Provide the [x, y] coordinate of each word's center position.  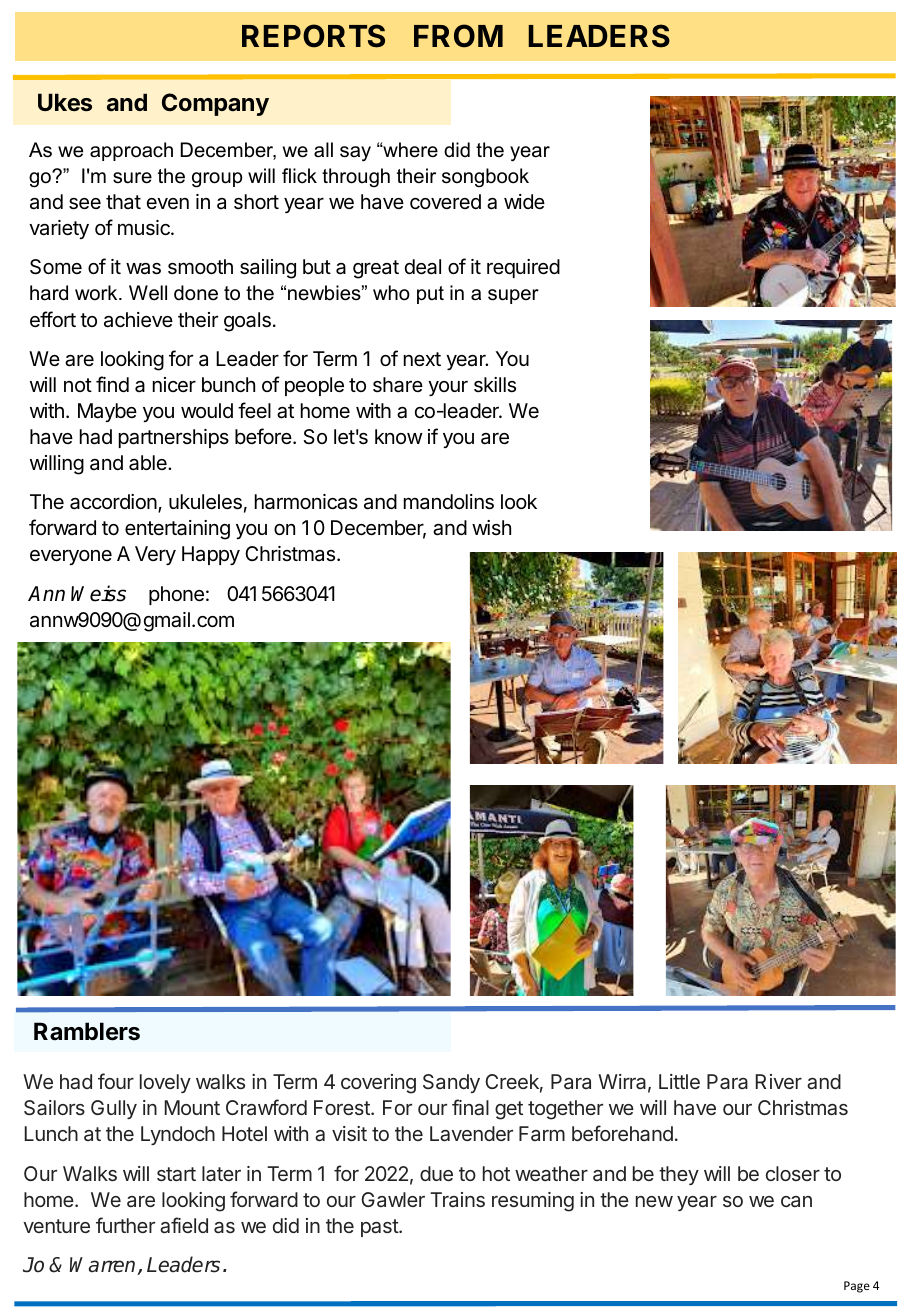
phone [176, 595]
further [125, 1225]
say [355, 154]
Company [215, 104]
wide [524, 201]
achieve [138, 320]
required [523, 268]
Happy [211, 555]
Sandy [451, 1083]
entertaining [177, 530]
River [779, 1081]
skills [495, 385]
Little [679, 1081]
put [430, 295]
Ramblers [87, 1031]
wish [491, 527]
